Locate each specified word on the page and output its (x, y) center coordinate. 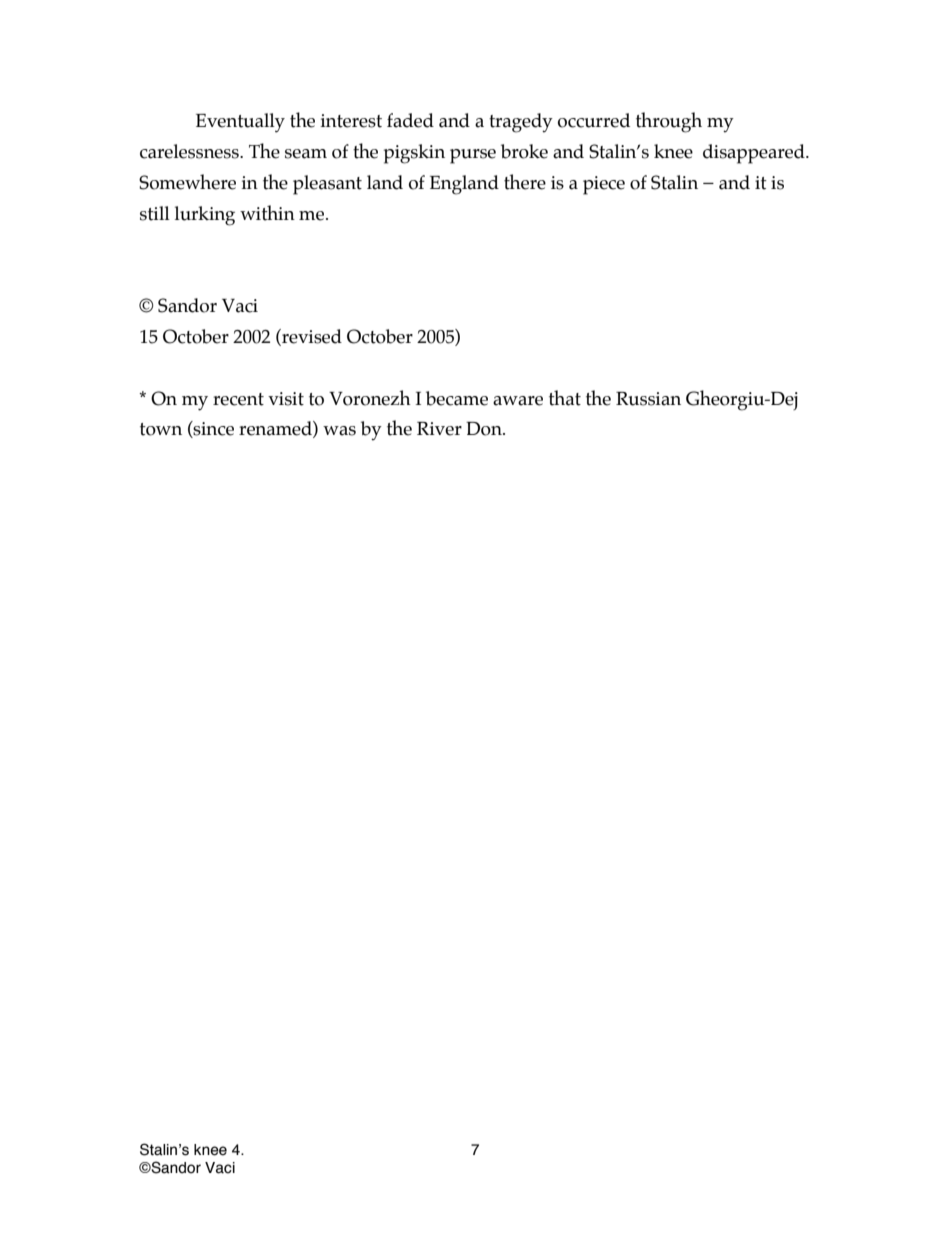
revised (311, 337)
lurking (205, 216)
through (669, 122)
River (439, 429)
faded (410, 120)
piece (604, 185)
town (161, 429)
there (525, 182)
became (457, 398)
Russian (648, 399)
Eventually (240, 123)
